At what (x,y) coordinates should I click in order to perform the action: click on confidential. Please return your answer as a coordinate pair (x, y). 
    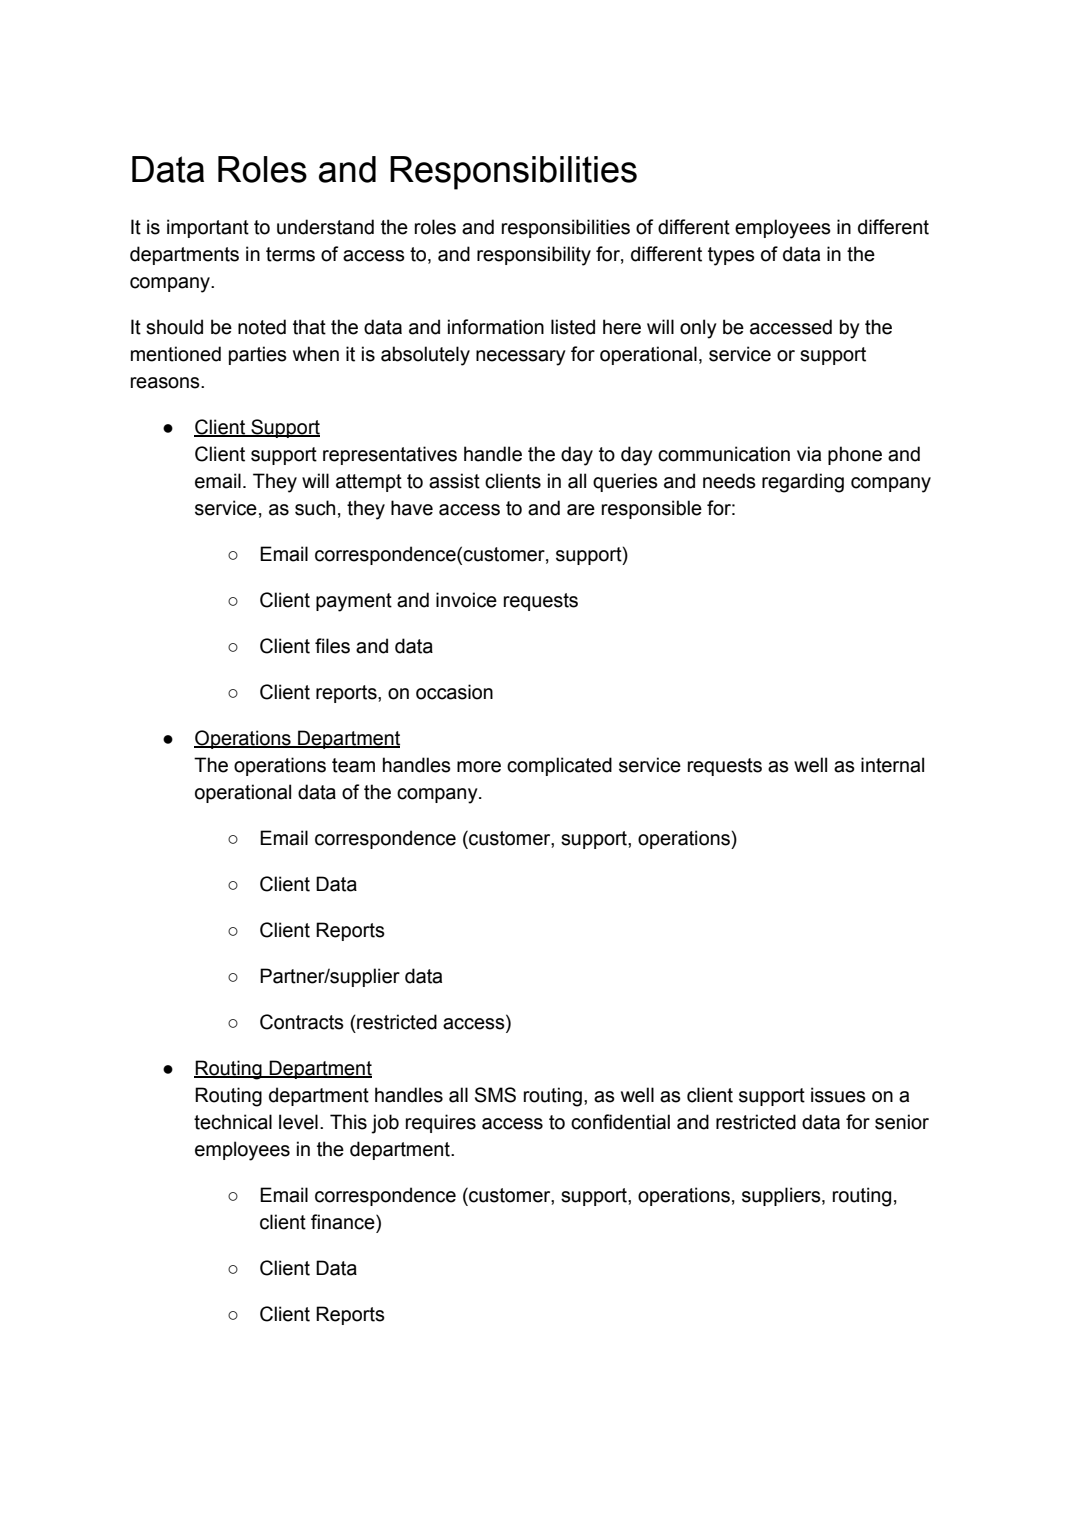
    Looking at the image, I should click on (620, 1122).
